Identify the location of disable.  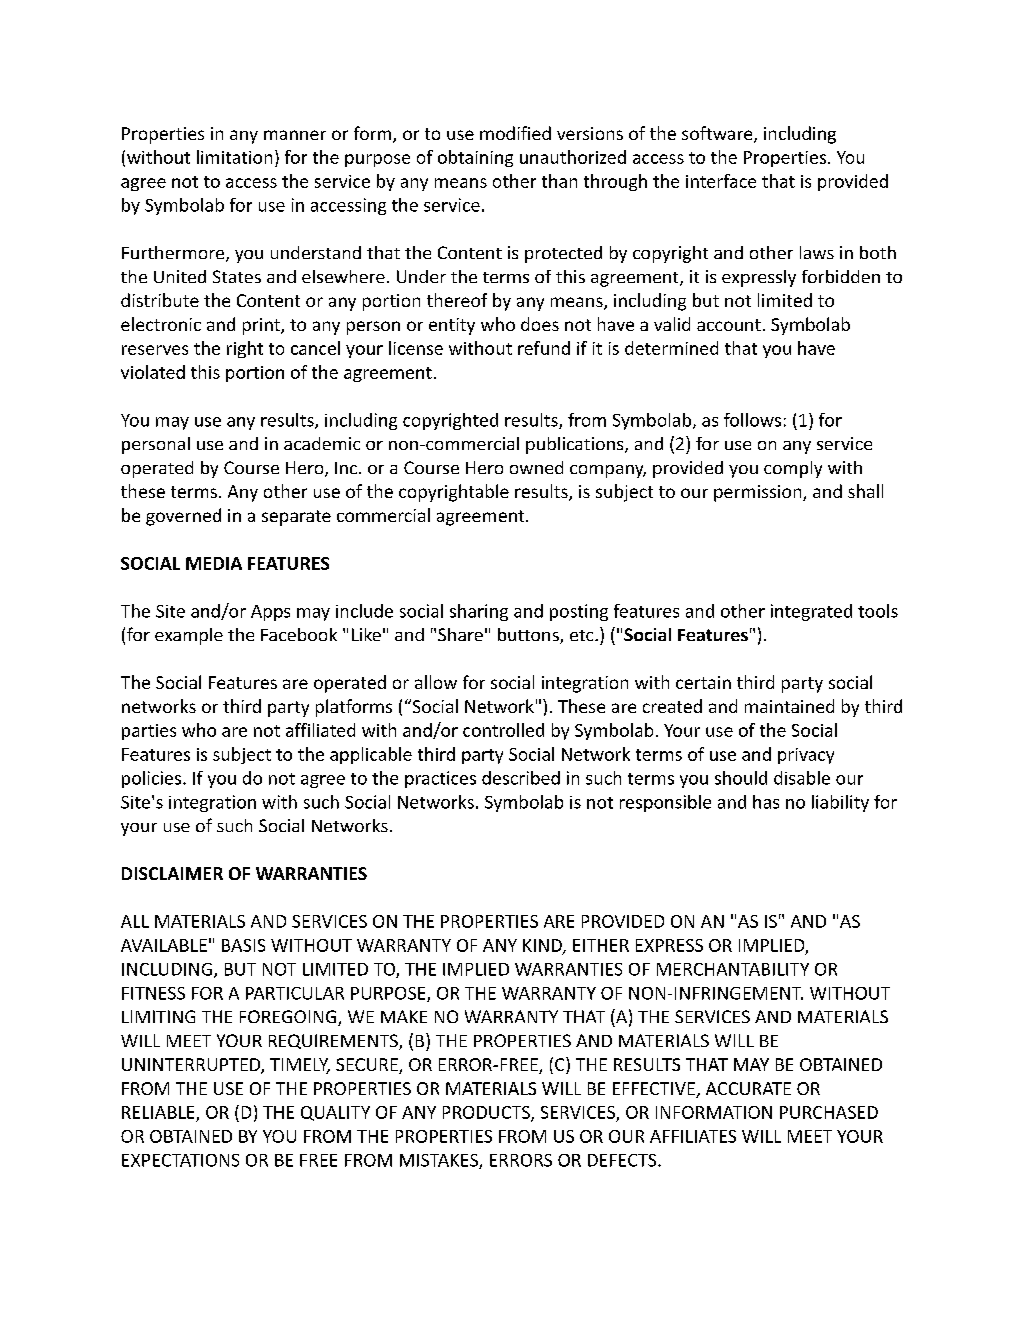
(802, 778).
